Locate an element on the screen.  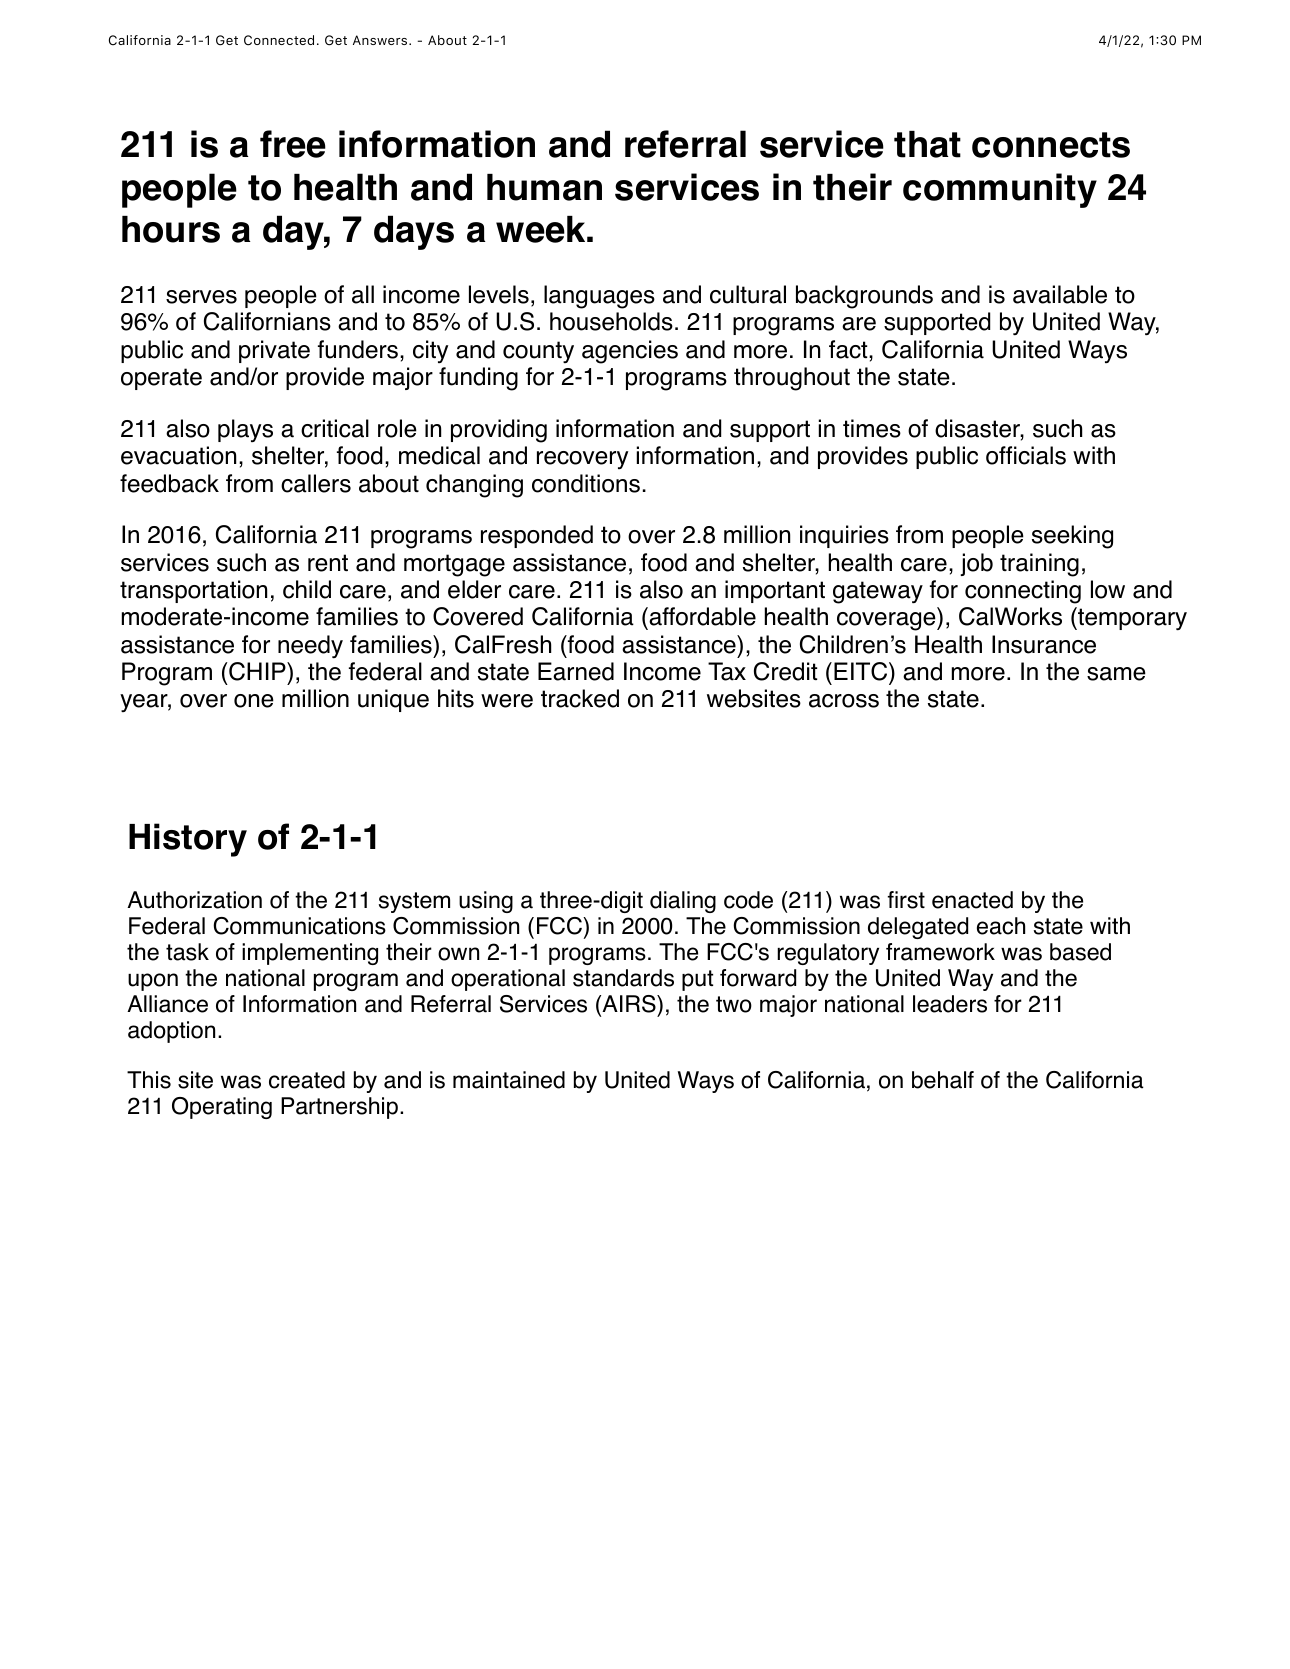
human is located at coordinates (544, 187).
